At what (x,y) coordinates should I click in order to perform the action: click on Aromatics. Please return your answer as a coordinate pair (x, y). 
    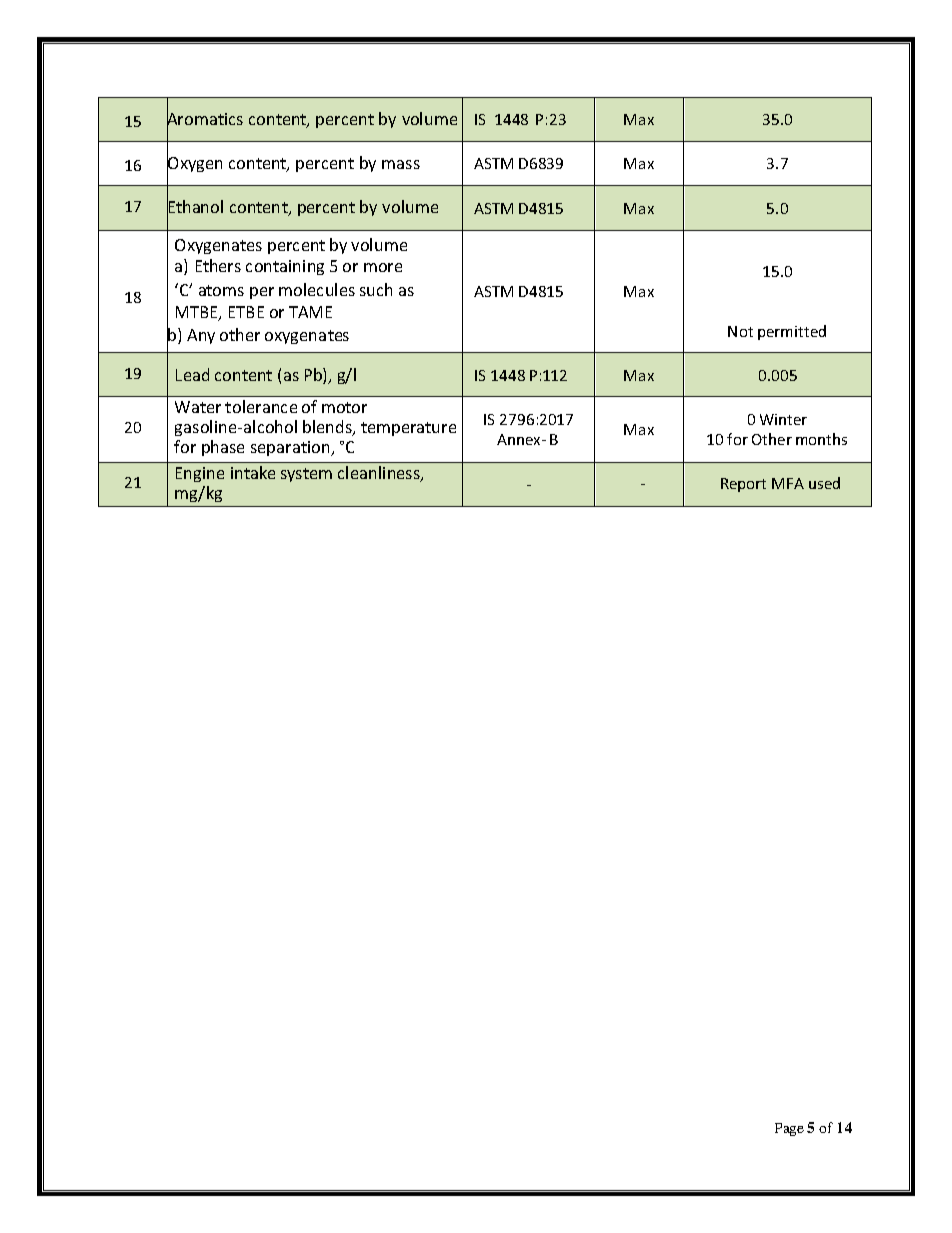
    Looking at the image, I should click on (205, 119).
